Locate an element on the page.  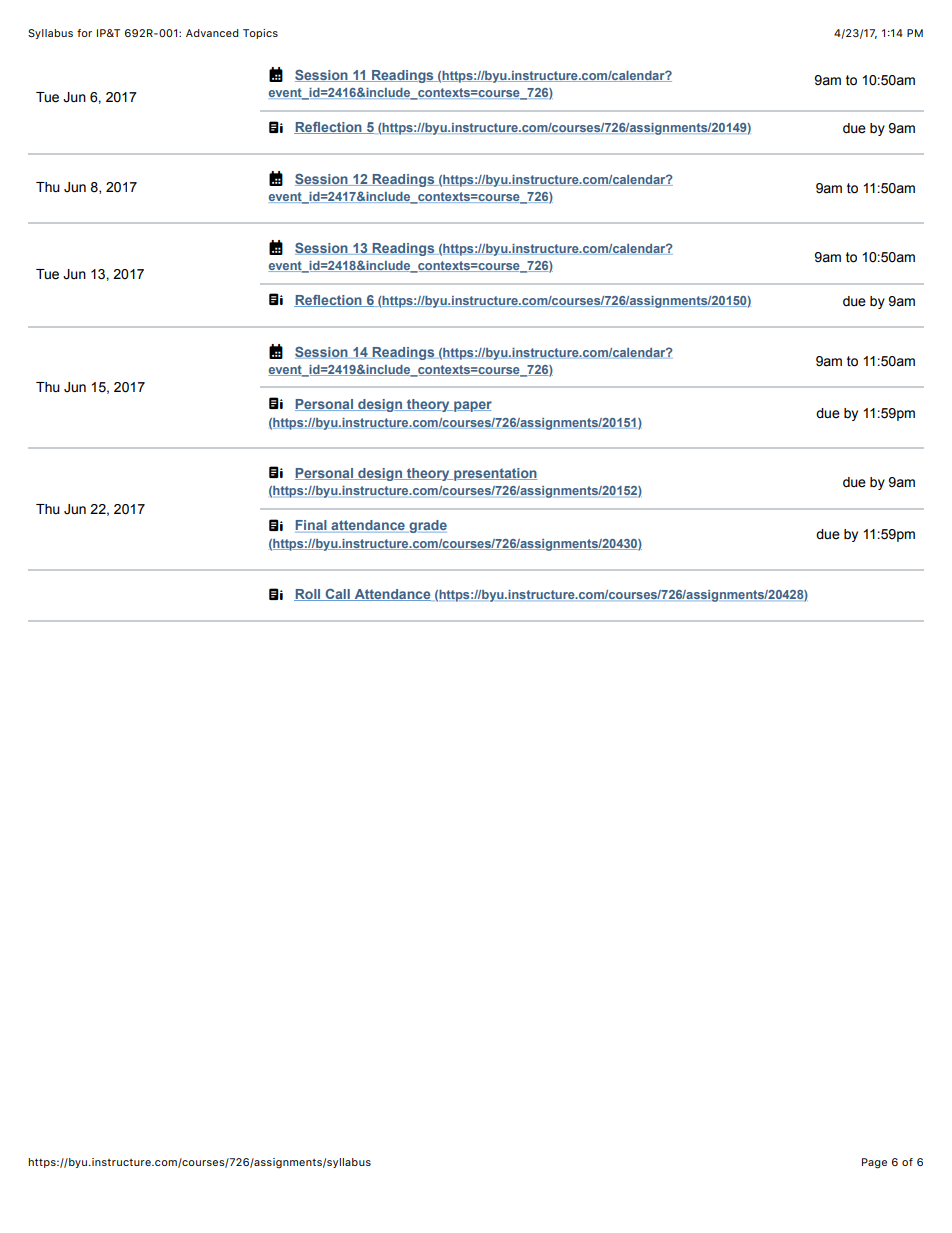
for is located at coordinates (84, 33).
